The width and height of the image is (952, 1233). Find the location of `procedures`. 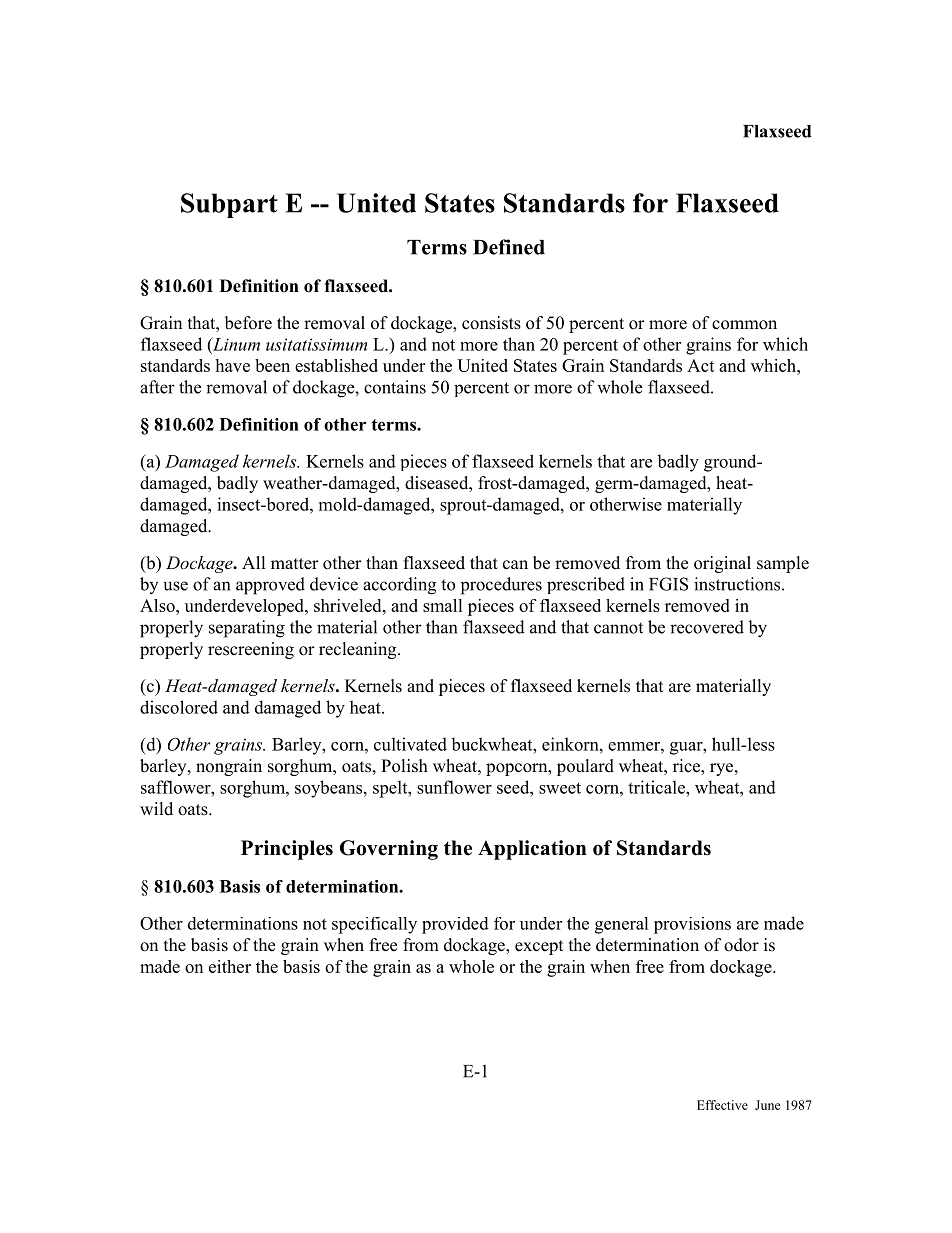

procedures is located at coordinates (501, 586).
